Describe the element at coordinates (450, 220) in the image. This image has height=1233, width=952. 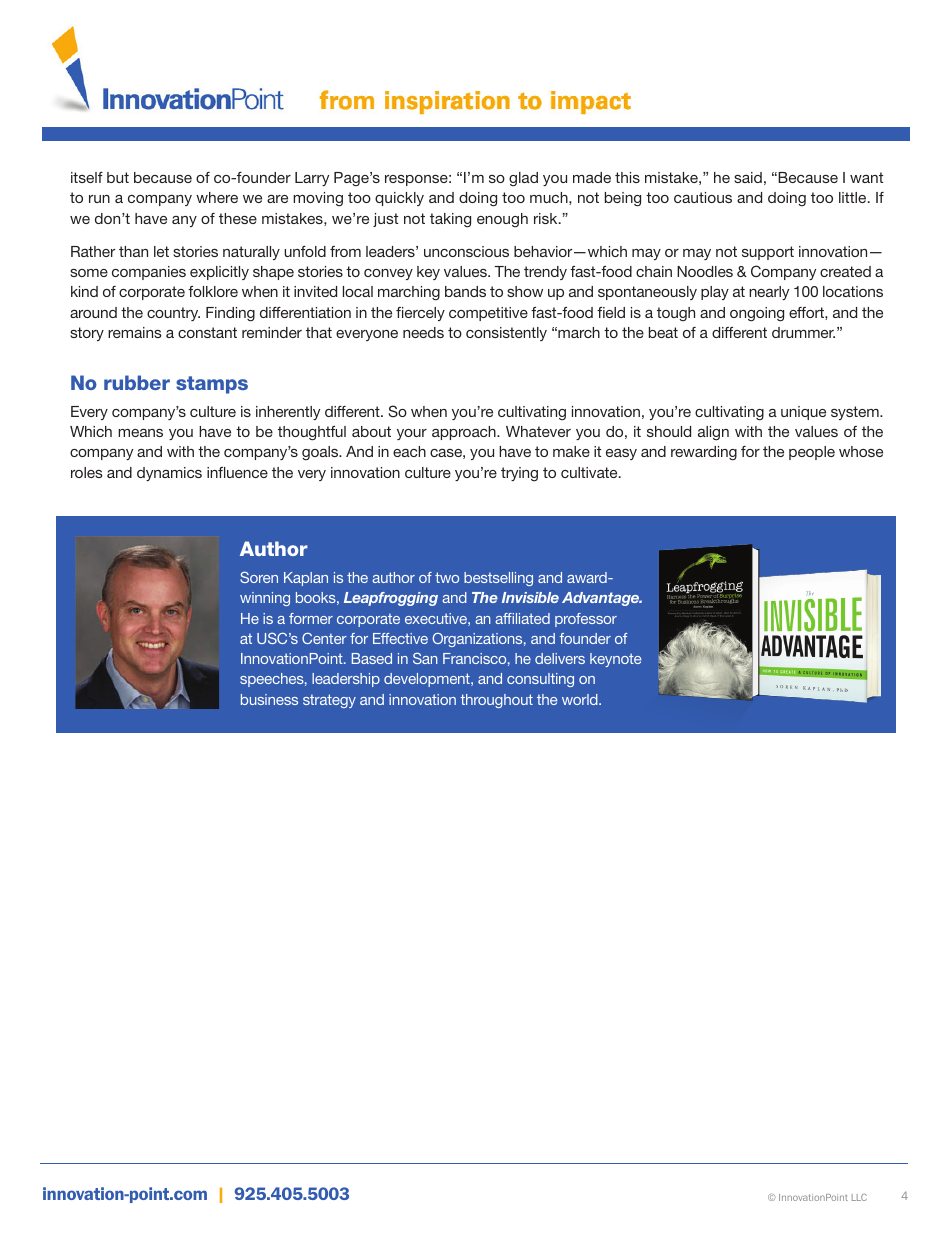
I see `taking` at that location.
